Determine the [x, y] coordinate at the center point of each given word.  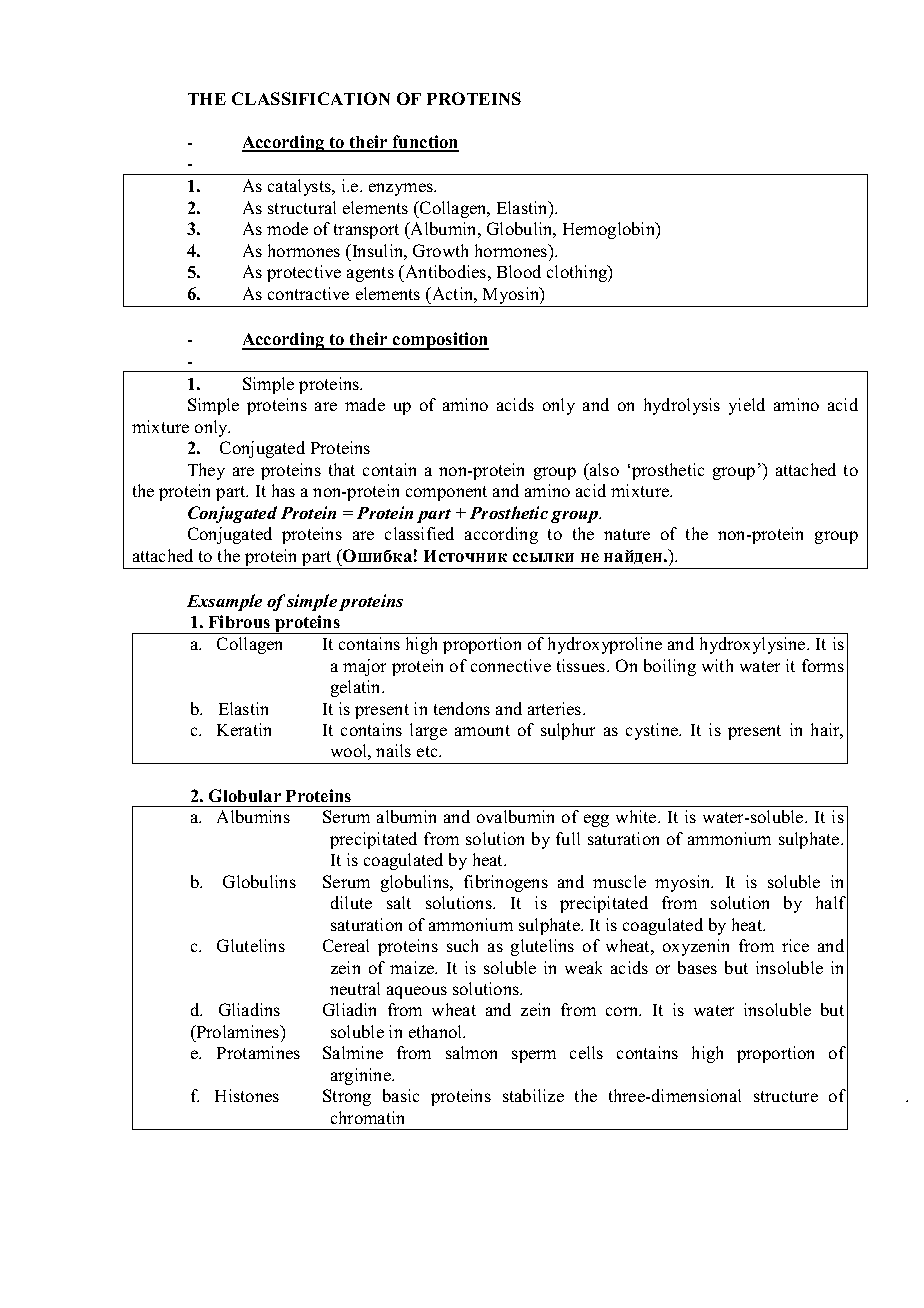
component [446, 493]
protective [304, 273]
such [462, 945]
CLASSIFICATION [311, 98]
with [717, 665]
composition [440, 341]
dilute [351, 902]
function [425, 143]
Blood [519, 271]
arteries [556, 708]
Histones [247, 1095]
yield [747, 406]
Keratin [244, 729]
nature [627, 534]
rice [795, 945]
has [283, 490]
